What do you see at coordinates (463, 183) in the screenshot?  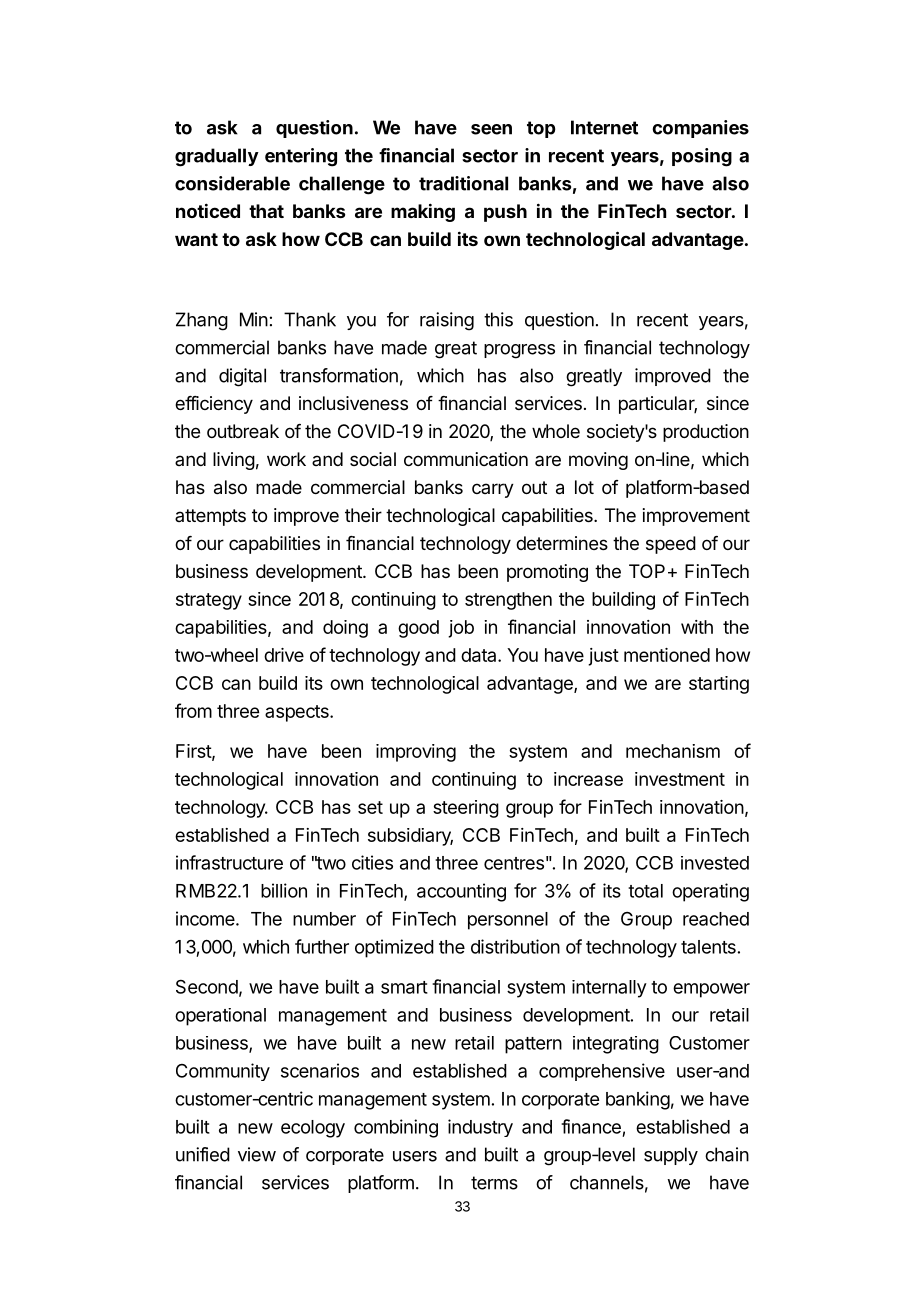 I see `traditional` at bounding box center [463, 183].
